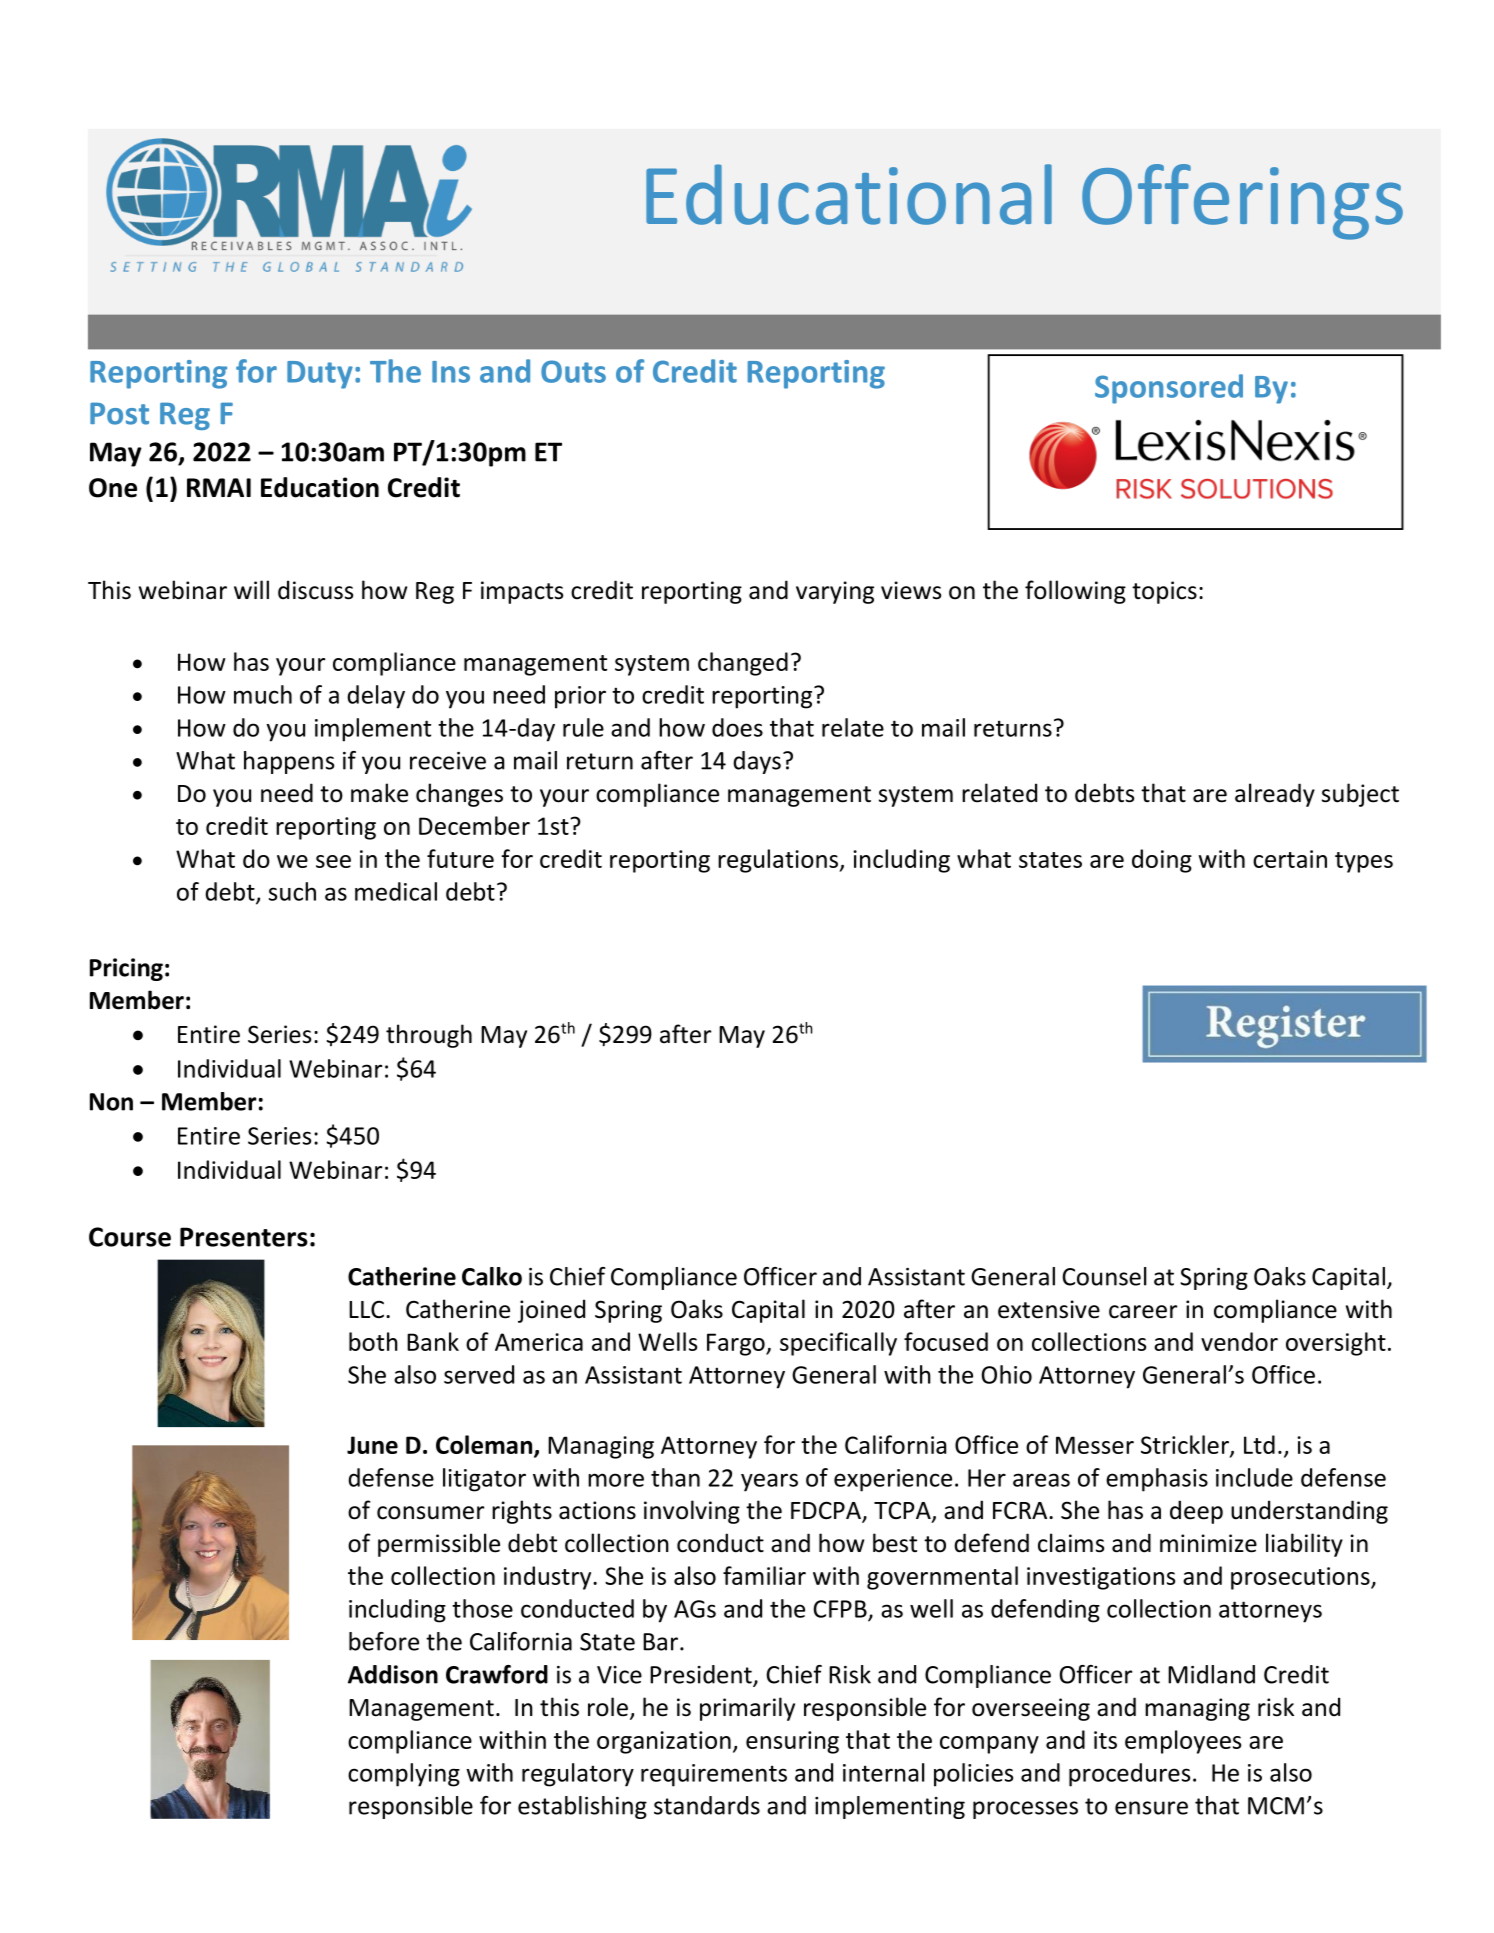 This image has width=1494, height=1933. Describe the element at coordinates (289, 762) in the image. I see `happens` at that location.
